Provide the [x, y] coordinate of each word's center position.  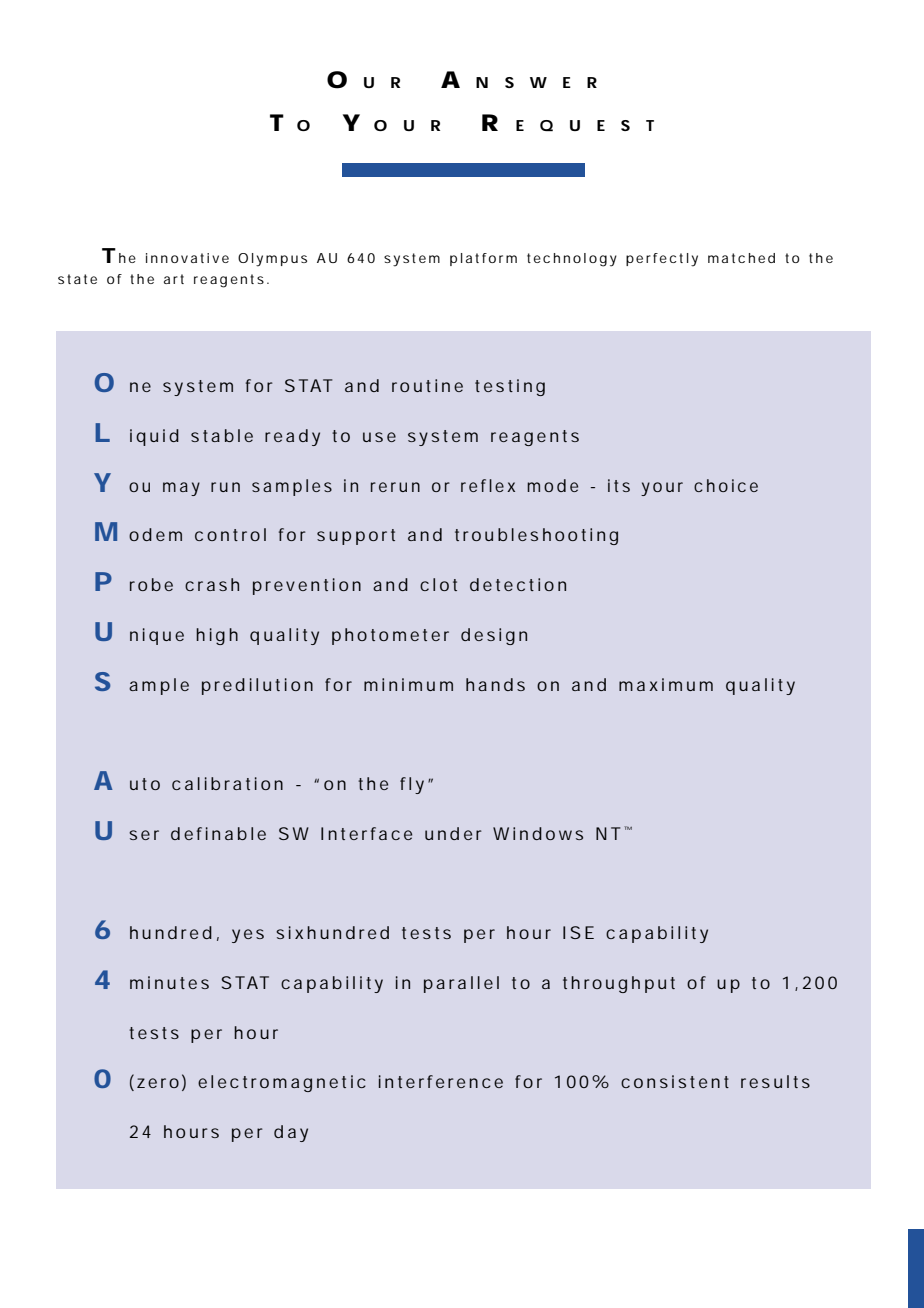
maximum [666, 684]
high [217, 636]
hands [495, 684]
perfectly [662, 260]
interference [441, 1081]
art [174, 279]
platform [483, 259]
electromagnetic [282, 1083]
